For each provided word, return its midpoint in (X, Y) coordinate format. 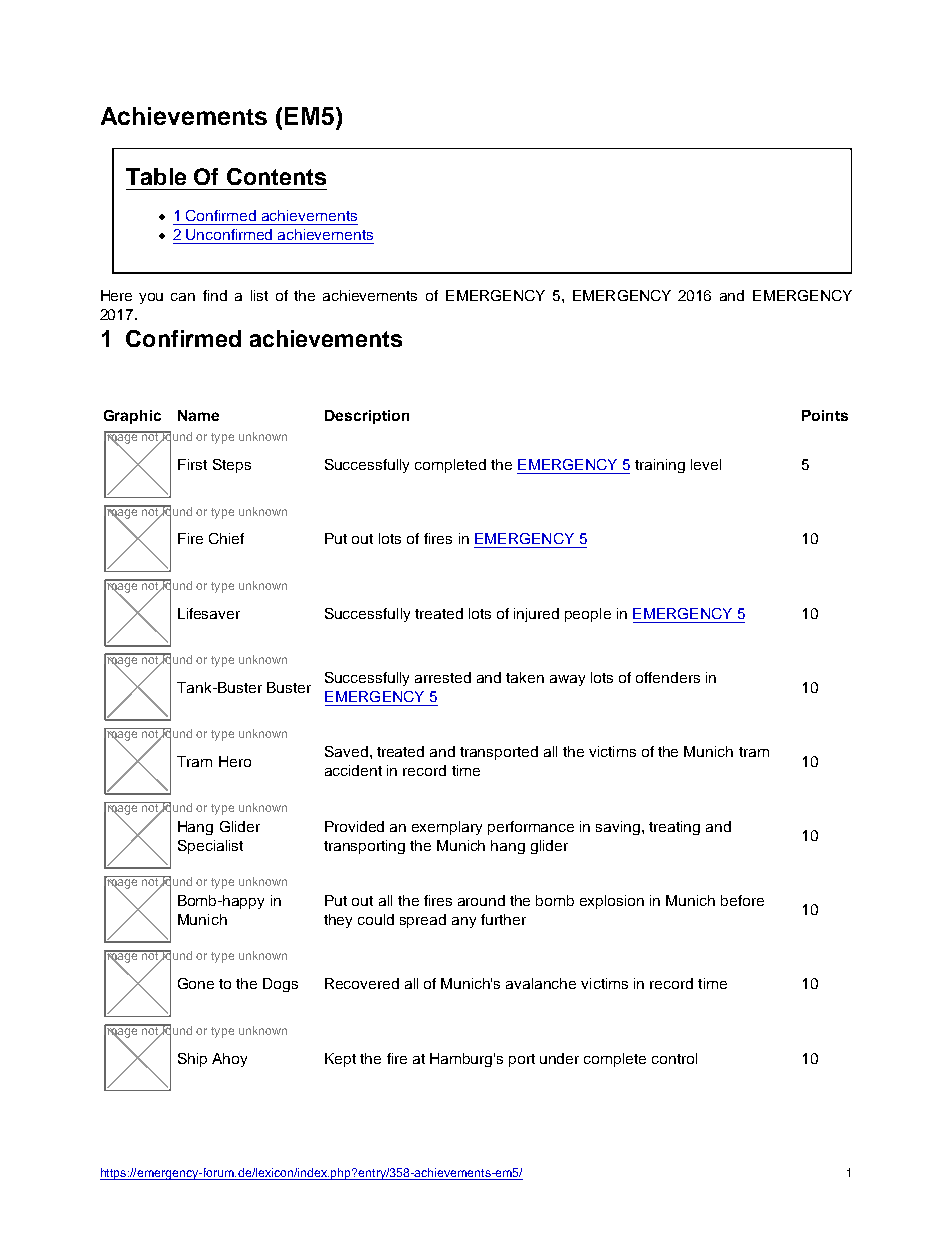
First (192, 464)
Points (825, 415)
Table (156, 176)
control (674, 1058)
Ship (192, 1060)
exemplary (447, 828)
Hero (235, 761)
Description (367, 417)
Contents (276, 176)
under (559, 1058)
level (706, 464)
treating (674, 828)
